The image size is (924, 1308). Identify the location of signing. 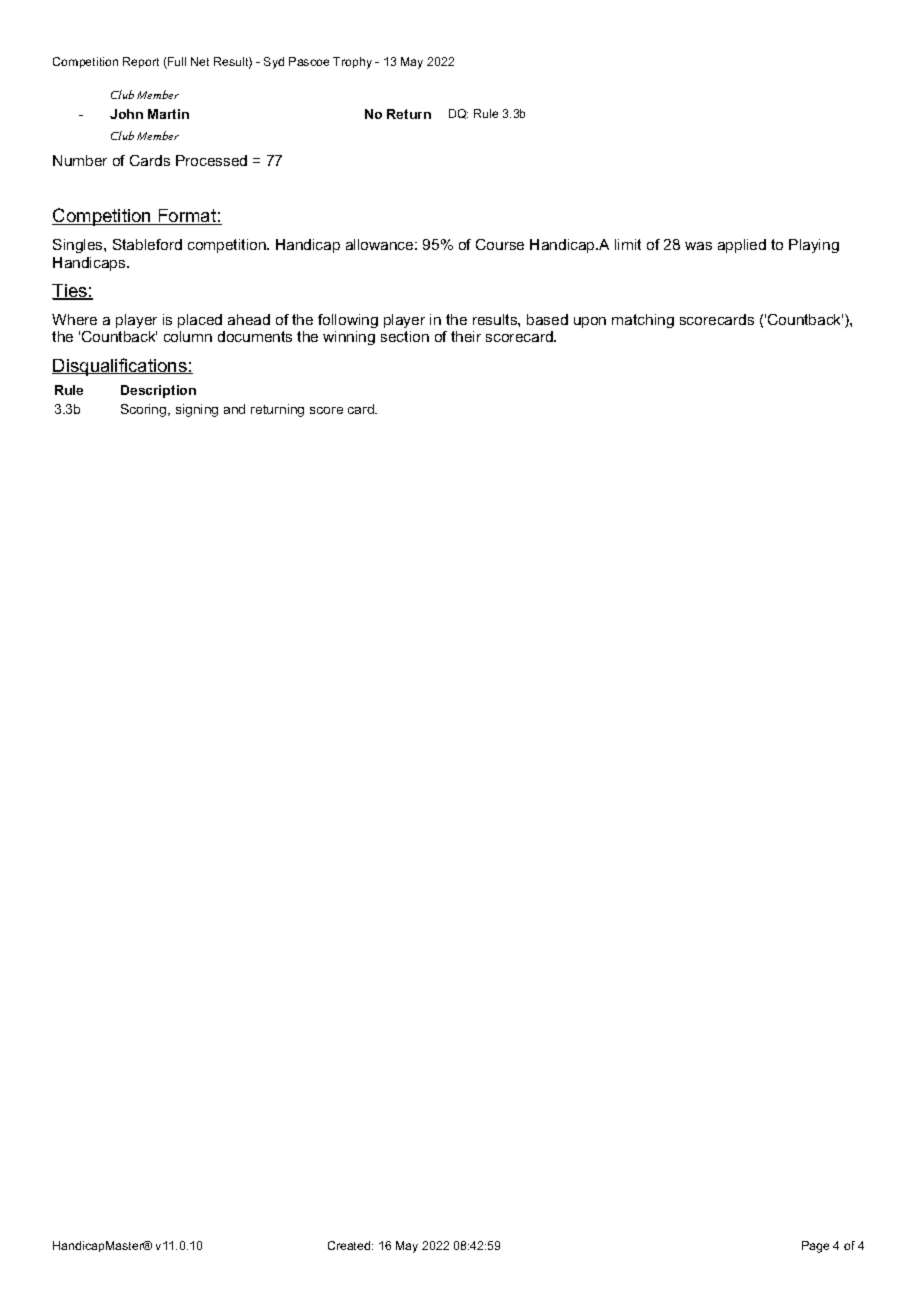
(197, 410).
